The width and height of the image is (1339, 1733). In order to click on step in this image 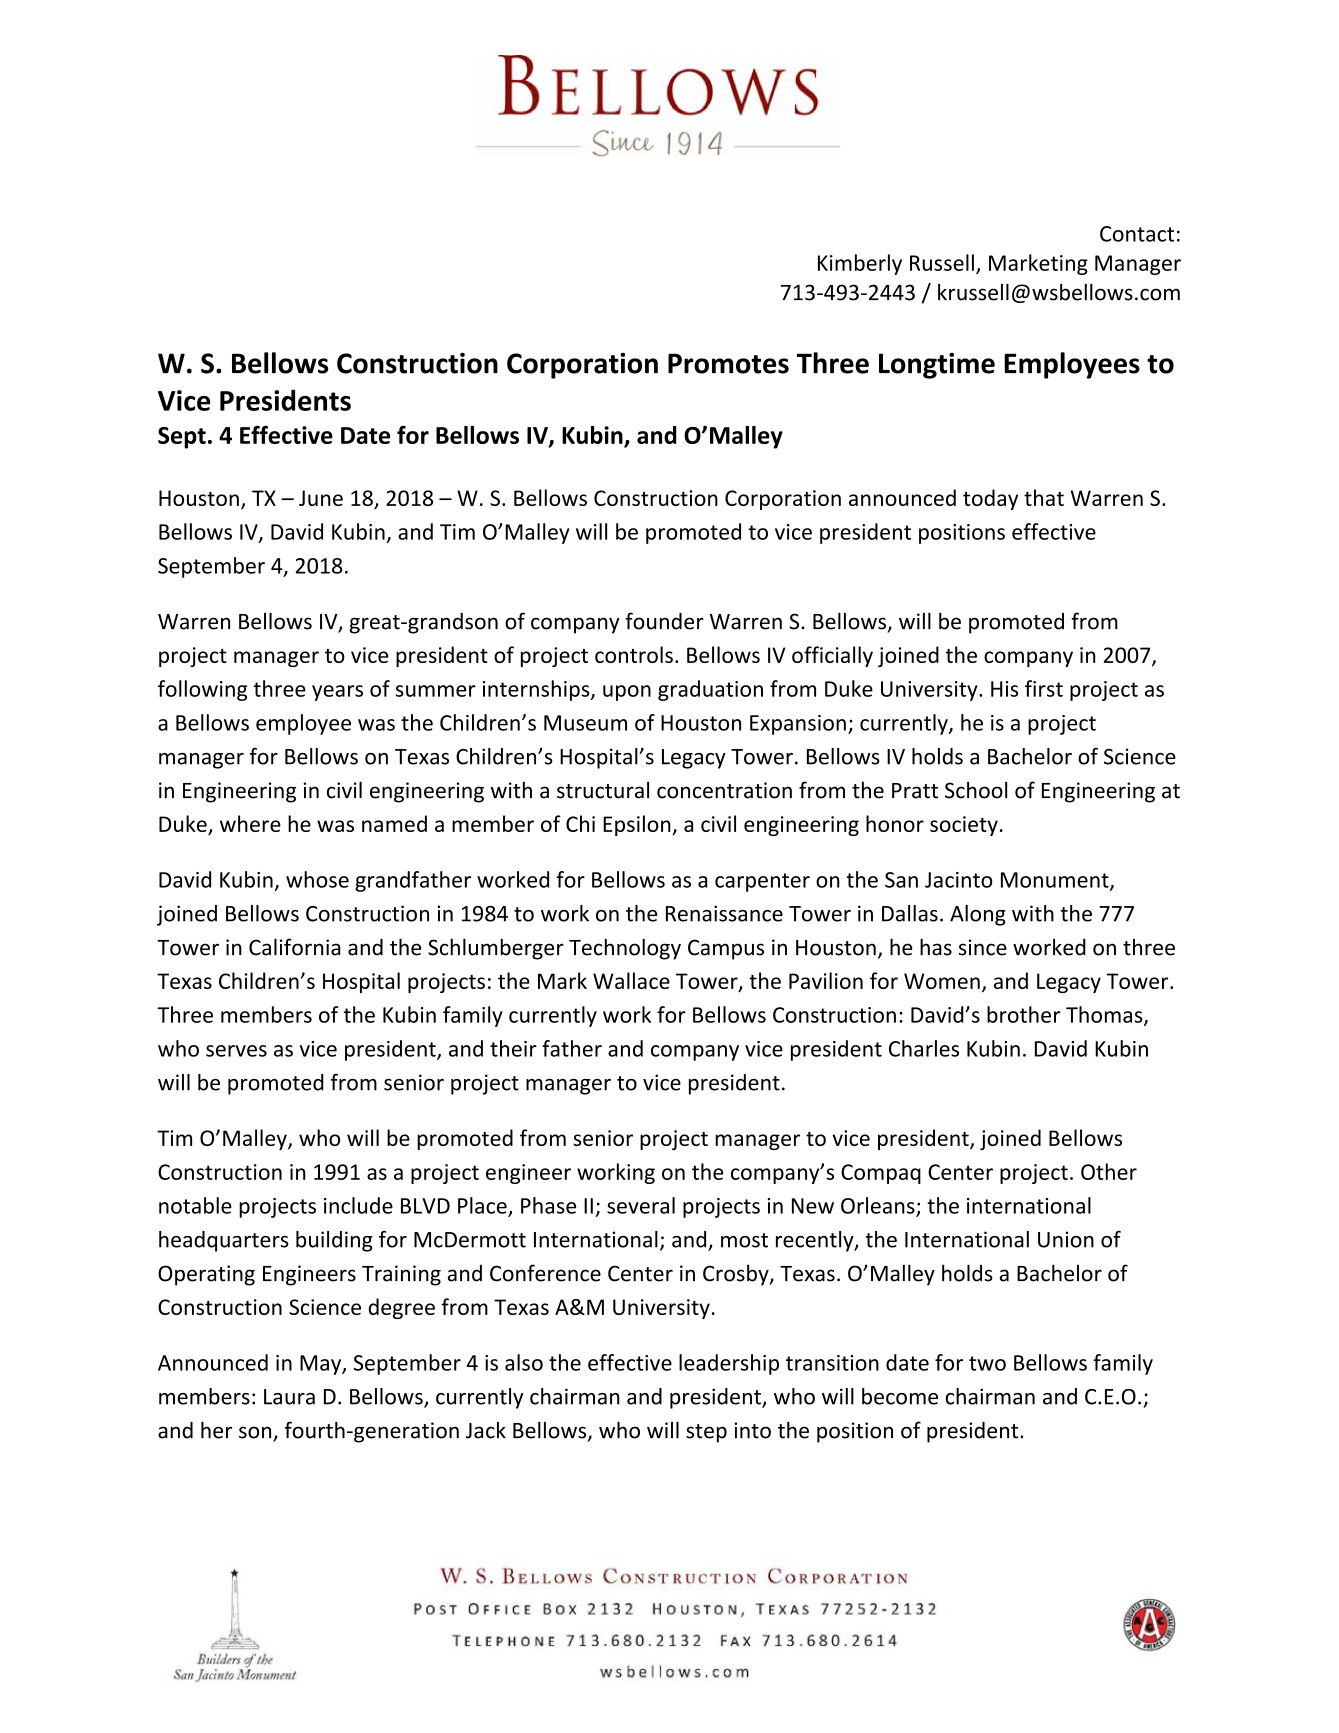, I will do `click(706, 1433)`.
